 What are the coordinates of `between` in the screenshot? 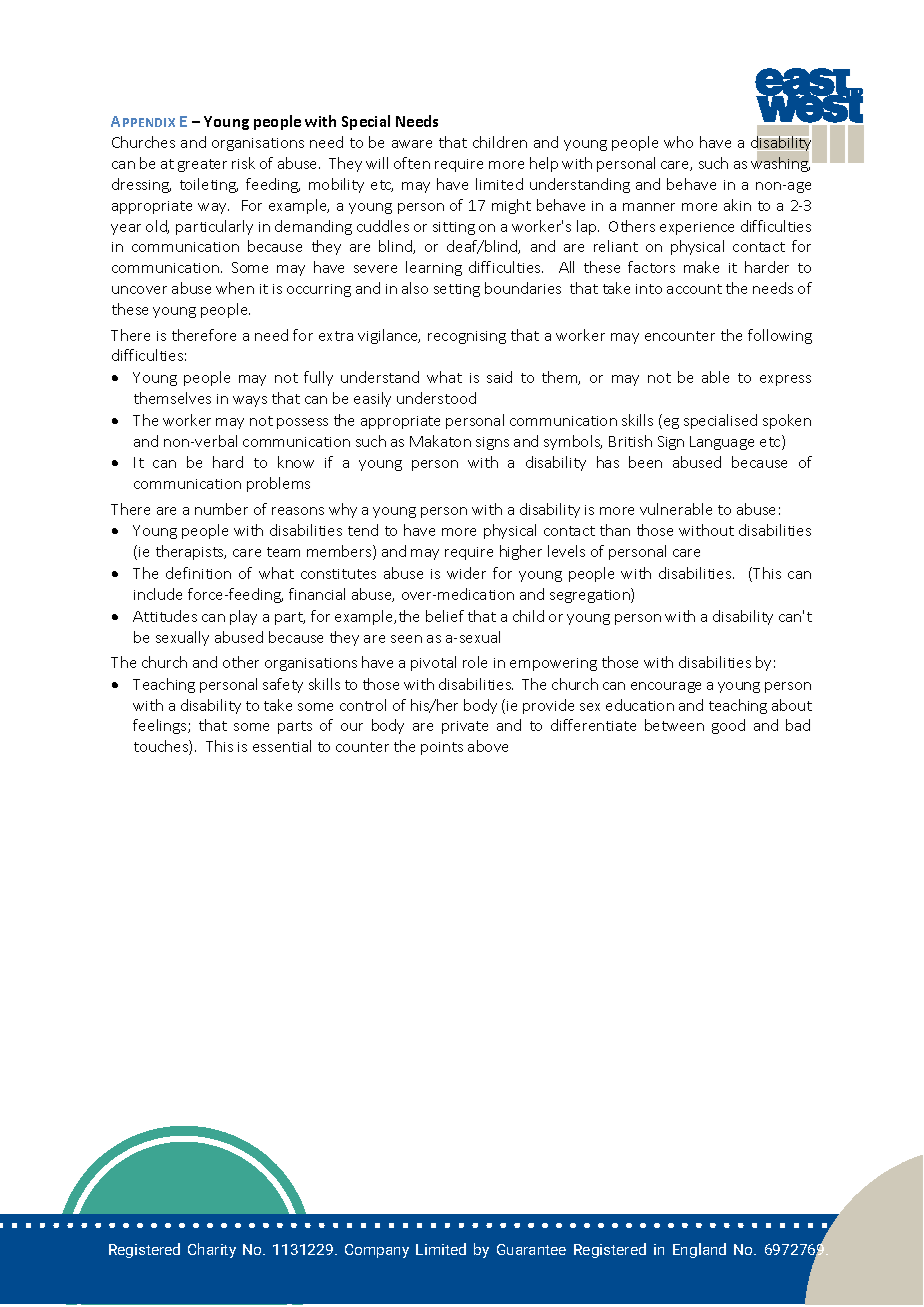 It's located at (674, 725).
